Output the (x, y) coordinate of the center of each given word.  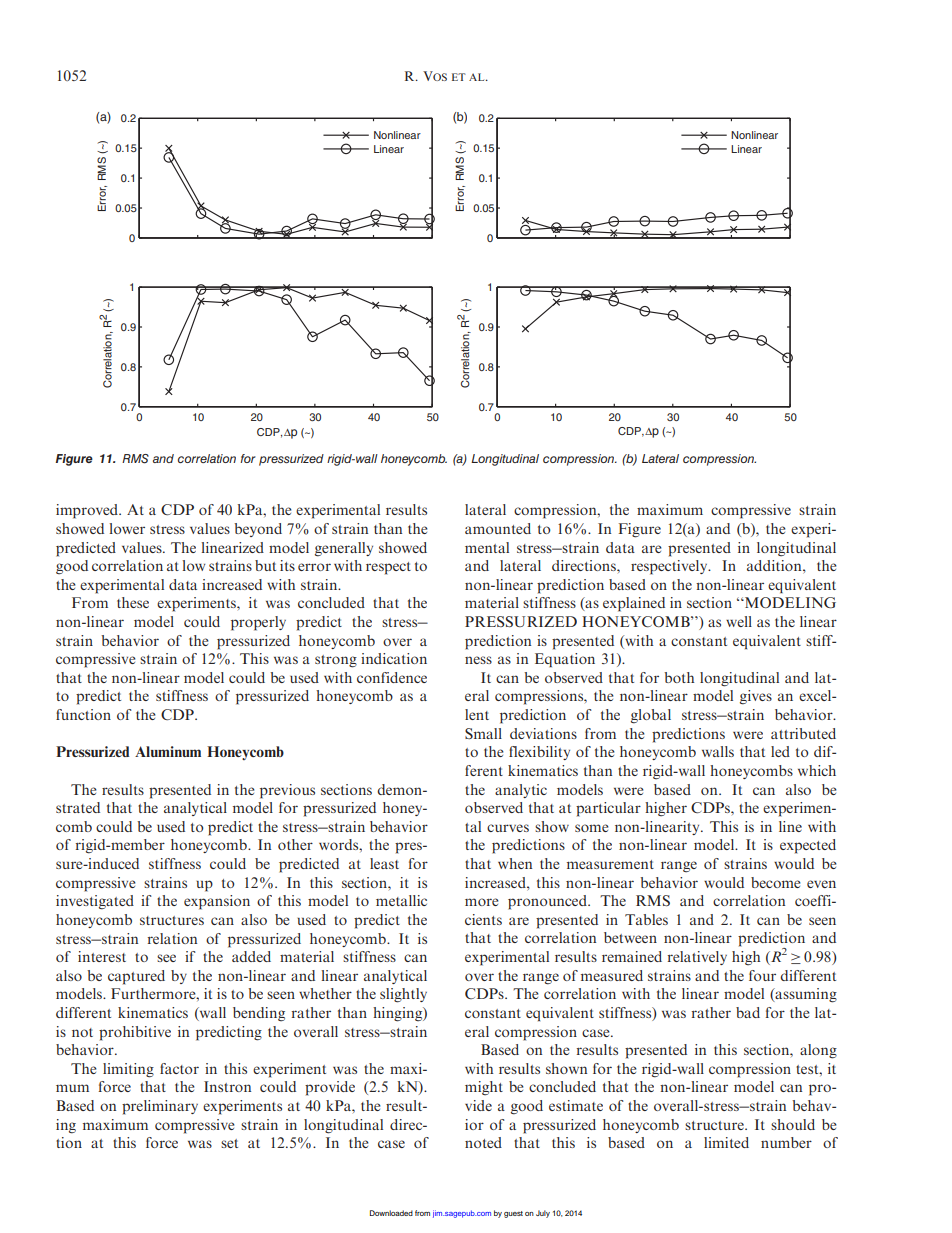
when (515, 863)
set (229, 1143)
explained (634, 604)
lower (127, 528)
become (776, 882)
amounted (498, 528)
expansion (217, 902)
